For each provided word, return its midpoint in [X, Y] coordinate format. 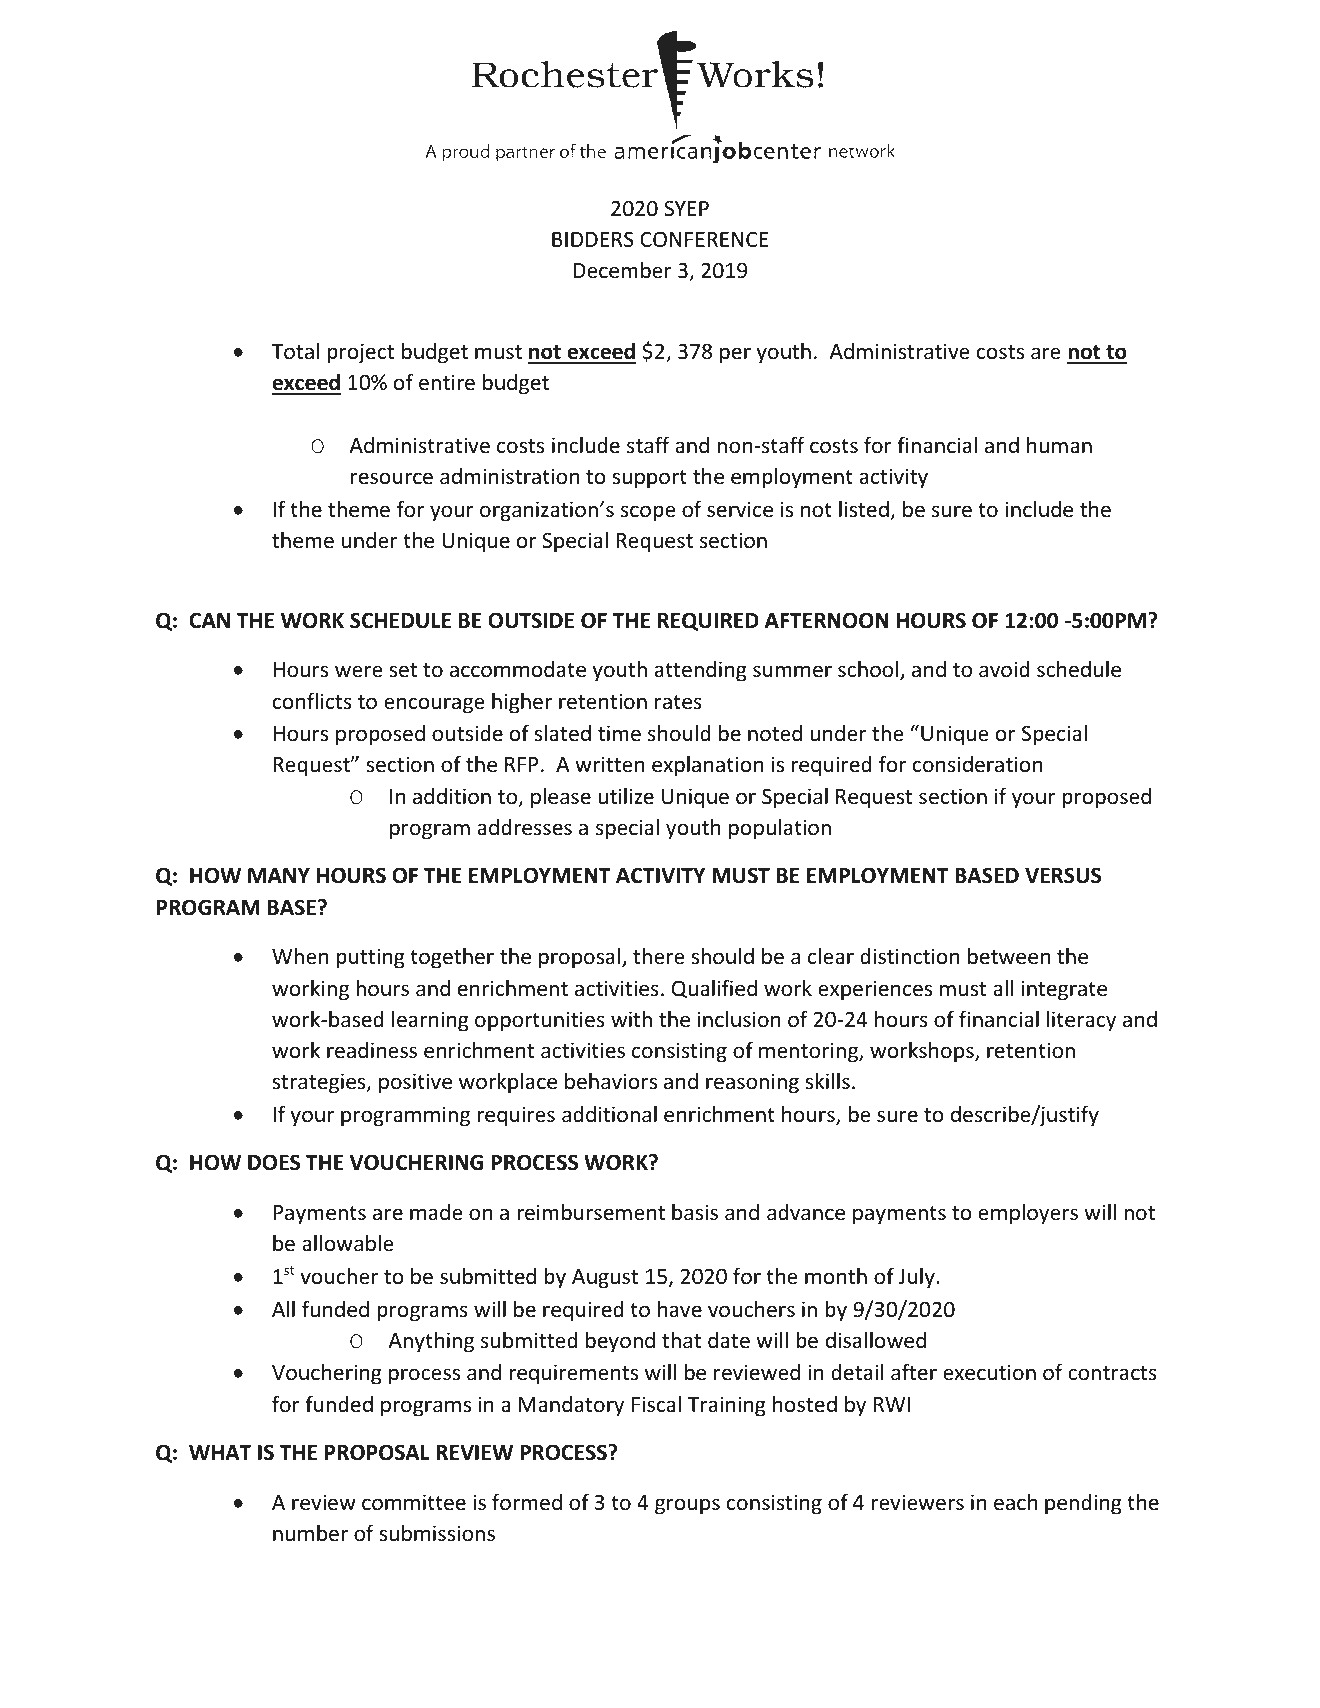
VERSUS [1063, 875]
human [1059, 445]
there [659, 956]
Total [296, 351]
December [622, 270]
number [310, 1533]
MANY [279, 875]
